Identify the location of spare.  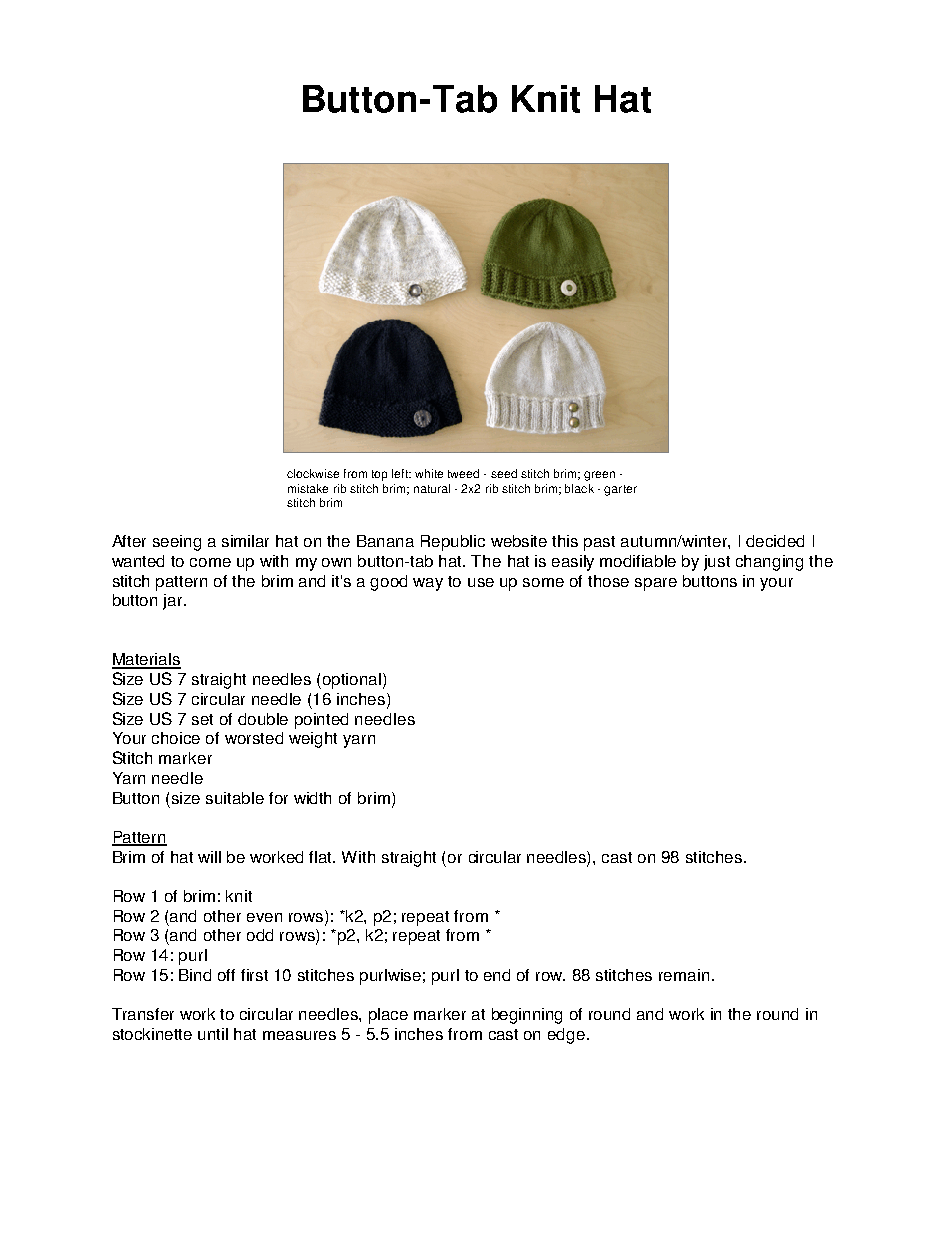
(656, 584).
